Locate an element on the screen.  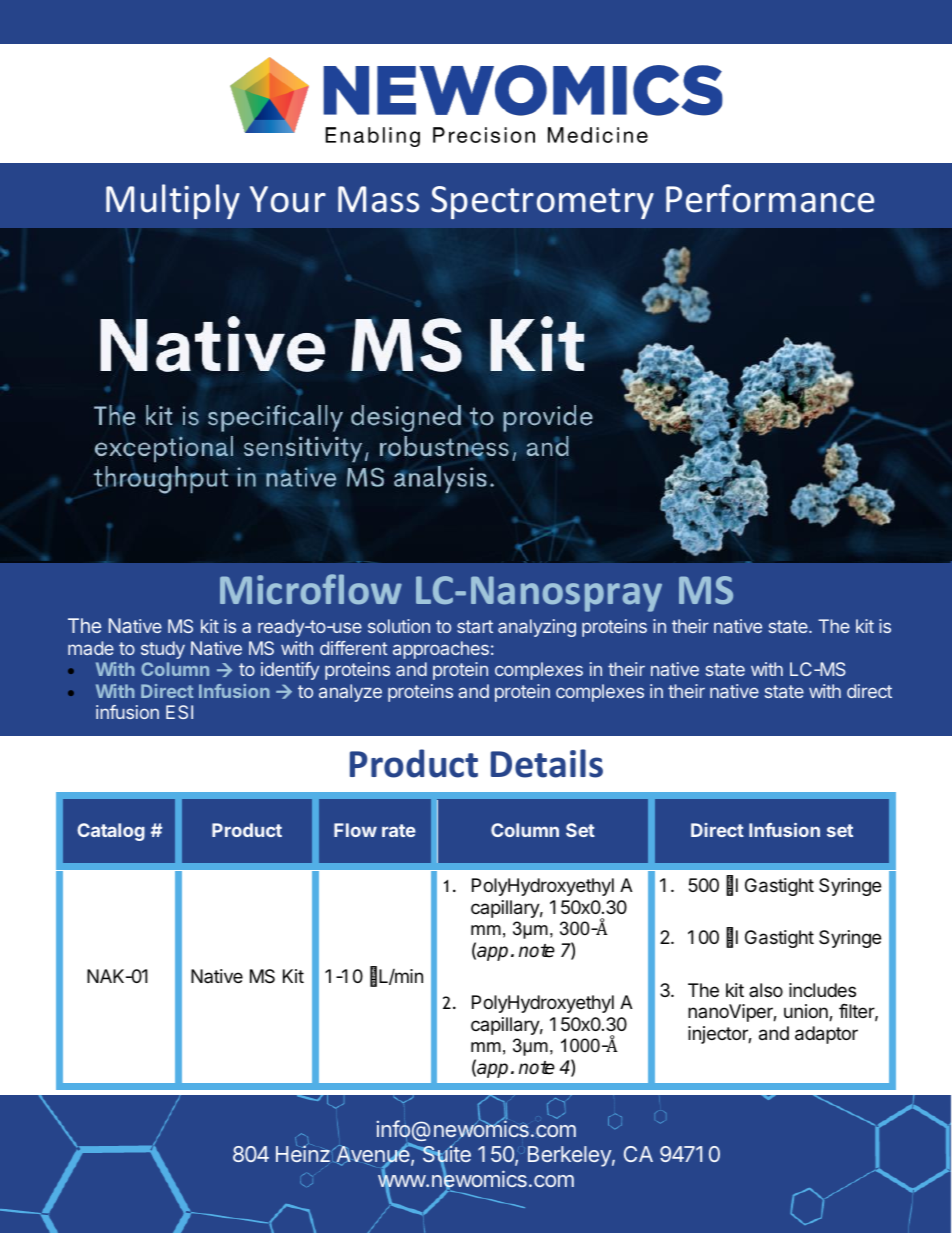
analyzing is located at coordinates (537, 628).
